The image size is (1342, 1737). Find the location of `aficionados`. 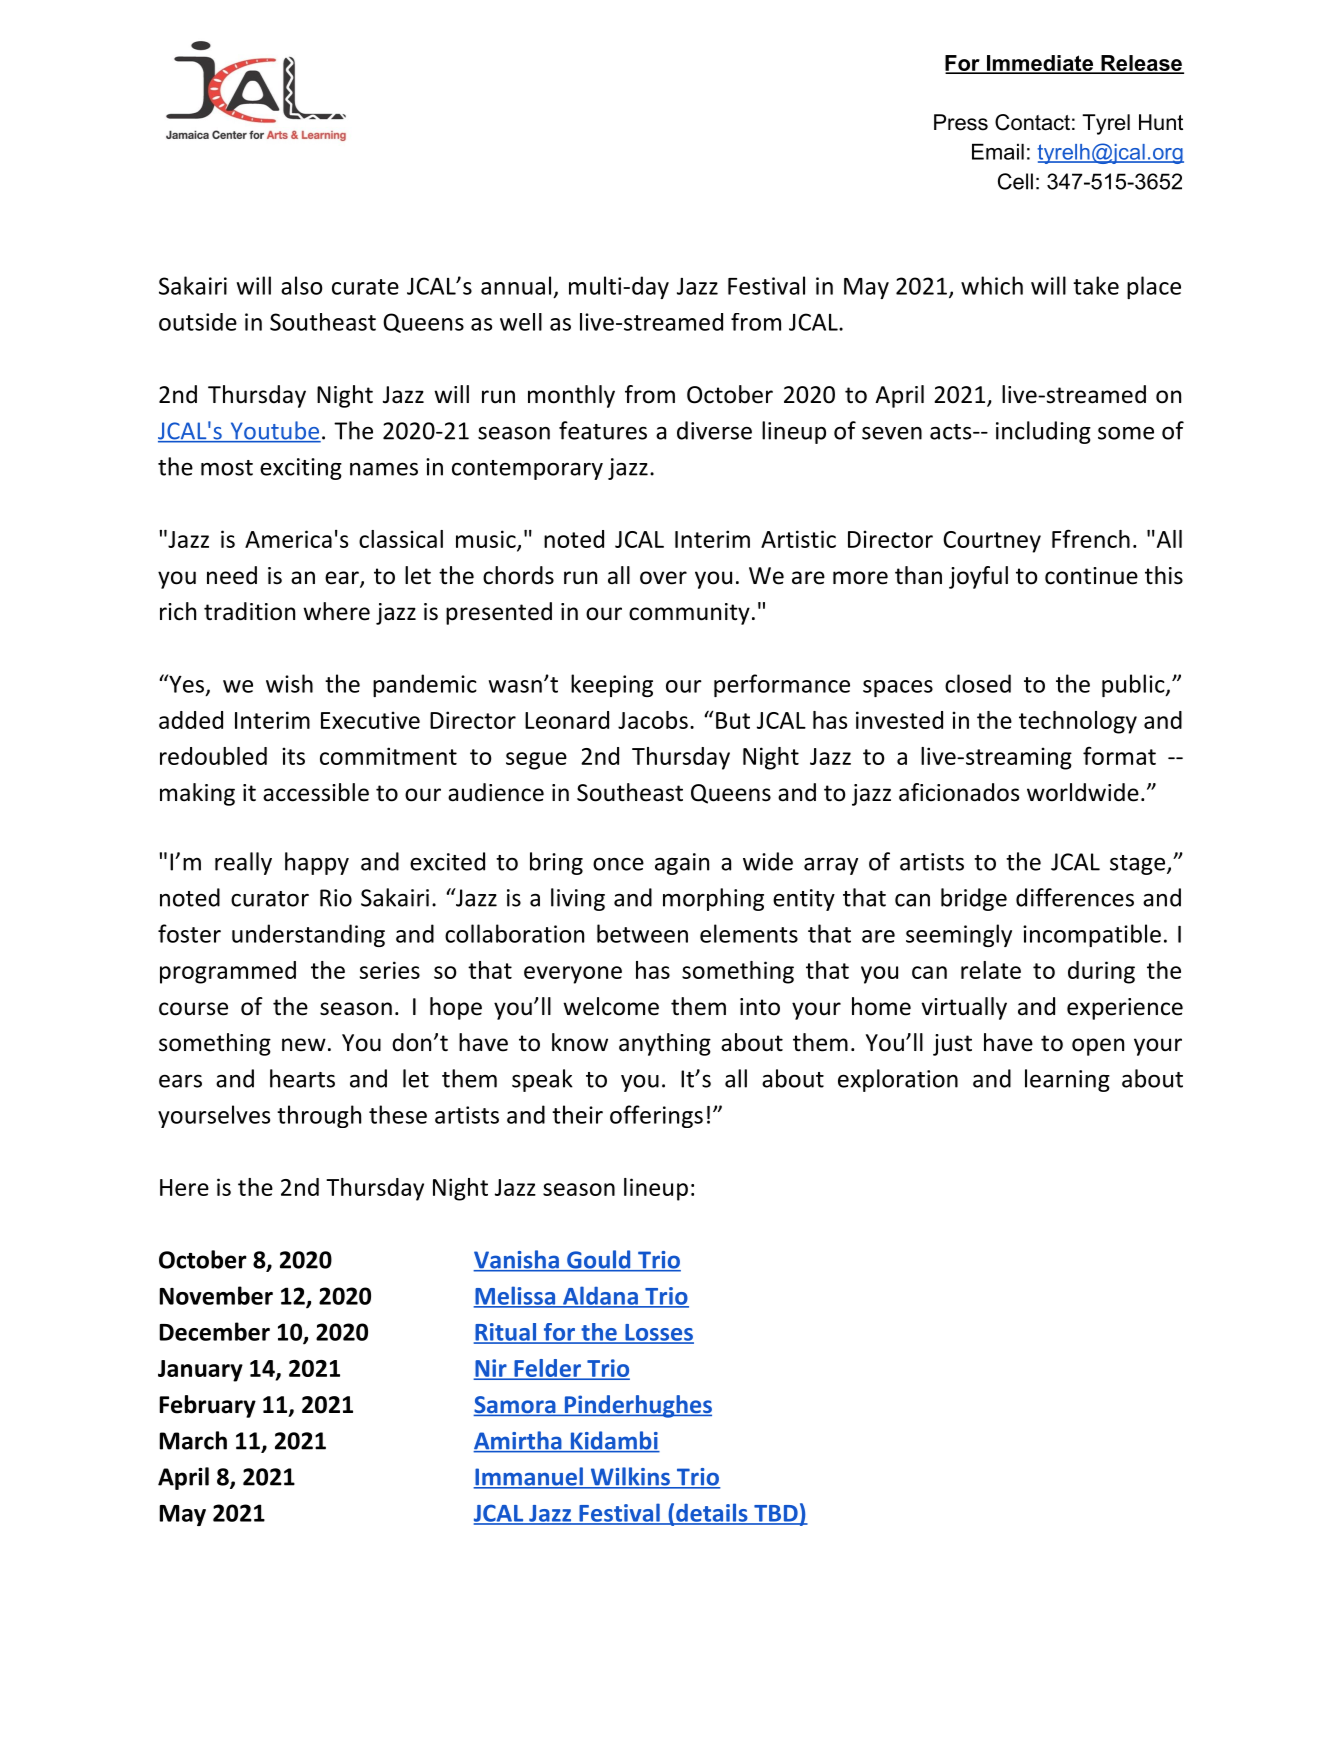

aficionados is located at coordinates (959, 792).
